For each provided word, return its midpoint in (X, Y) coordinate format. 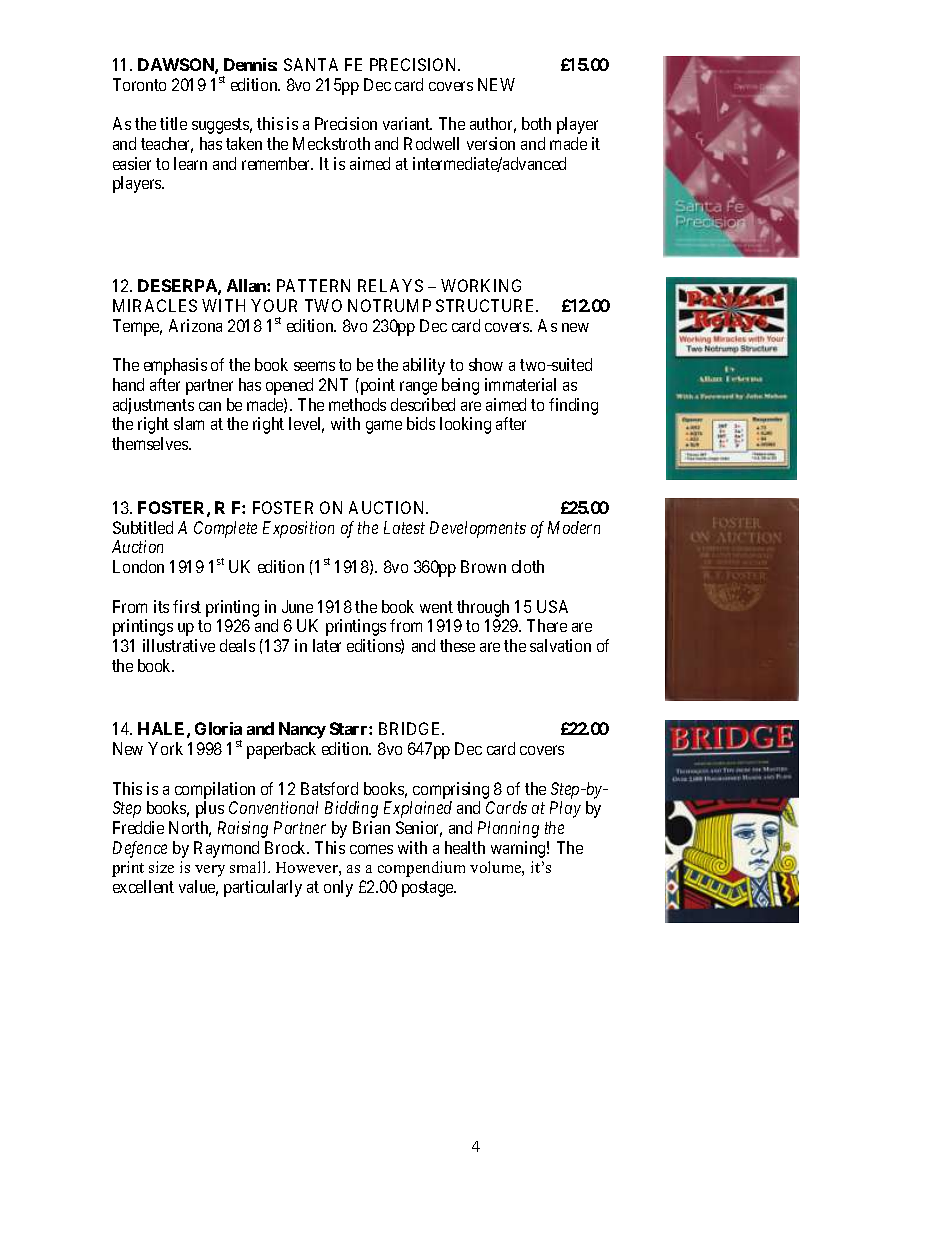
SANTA (311, 64)
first (187, 606)
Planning (508, 829)
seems (314, 366)
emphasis (175, 366)
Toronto (139, 84)
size (161, 867)
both (536, 123)
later (327, 645)
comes (371, 849)
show (486, 364)
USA (552, 606)
